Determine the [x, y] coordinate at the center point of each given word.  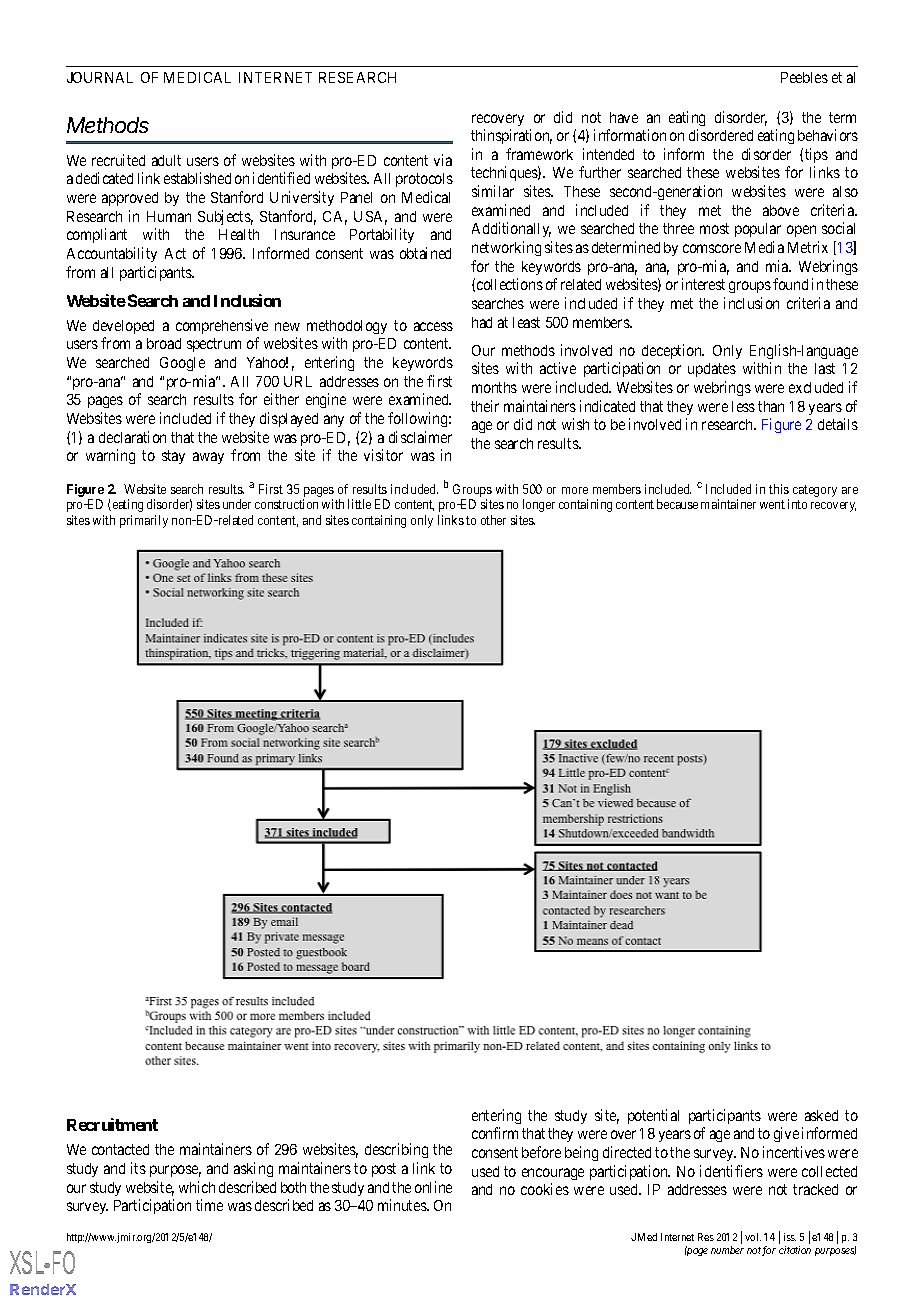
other [493, 520]
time [209, 1205]
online [433, 1187]
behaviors [828, 135]
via [443, 160]
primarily [144, 521]
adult [166, 160]
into [797, 504]
